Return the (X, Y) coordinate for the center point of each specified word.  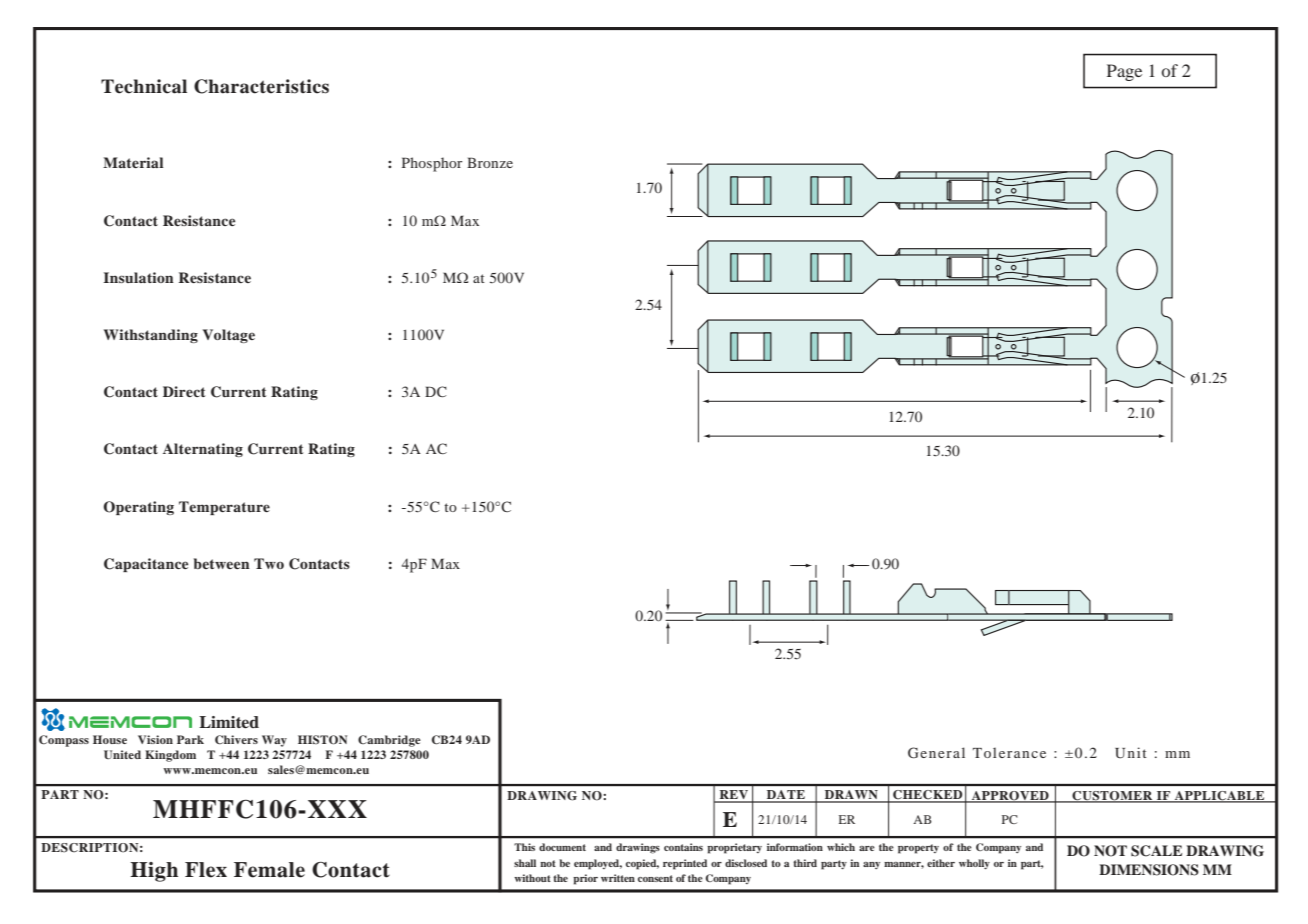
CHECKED (928, 796)
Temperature (224, 508)
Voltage (229, 336)
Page (1124, 72)
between (222, 563)
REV (734, 796)
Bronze (490, 162)
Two (269, 563)
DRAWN (851, 796)
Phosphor (432, 164)
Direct (184, 391)
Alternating (203, 450)
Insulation (138, 277)
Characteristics (261, 86)
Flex (206, 870)
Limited (229, 722)
